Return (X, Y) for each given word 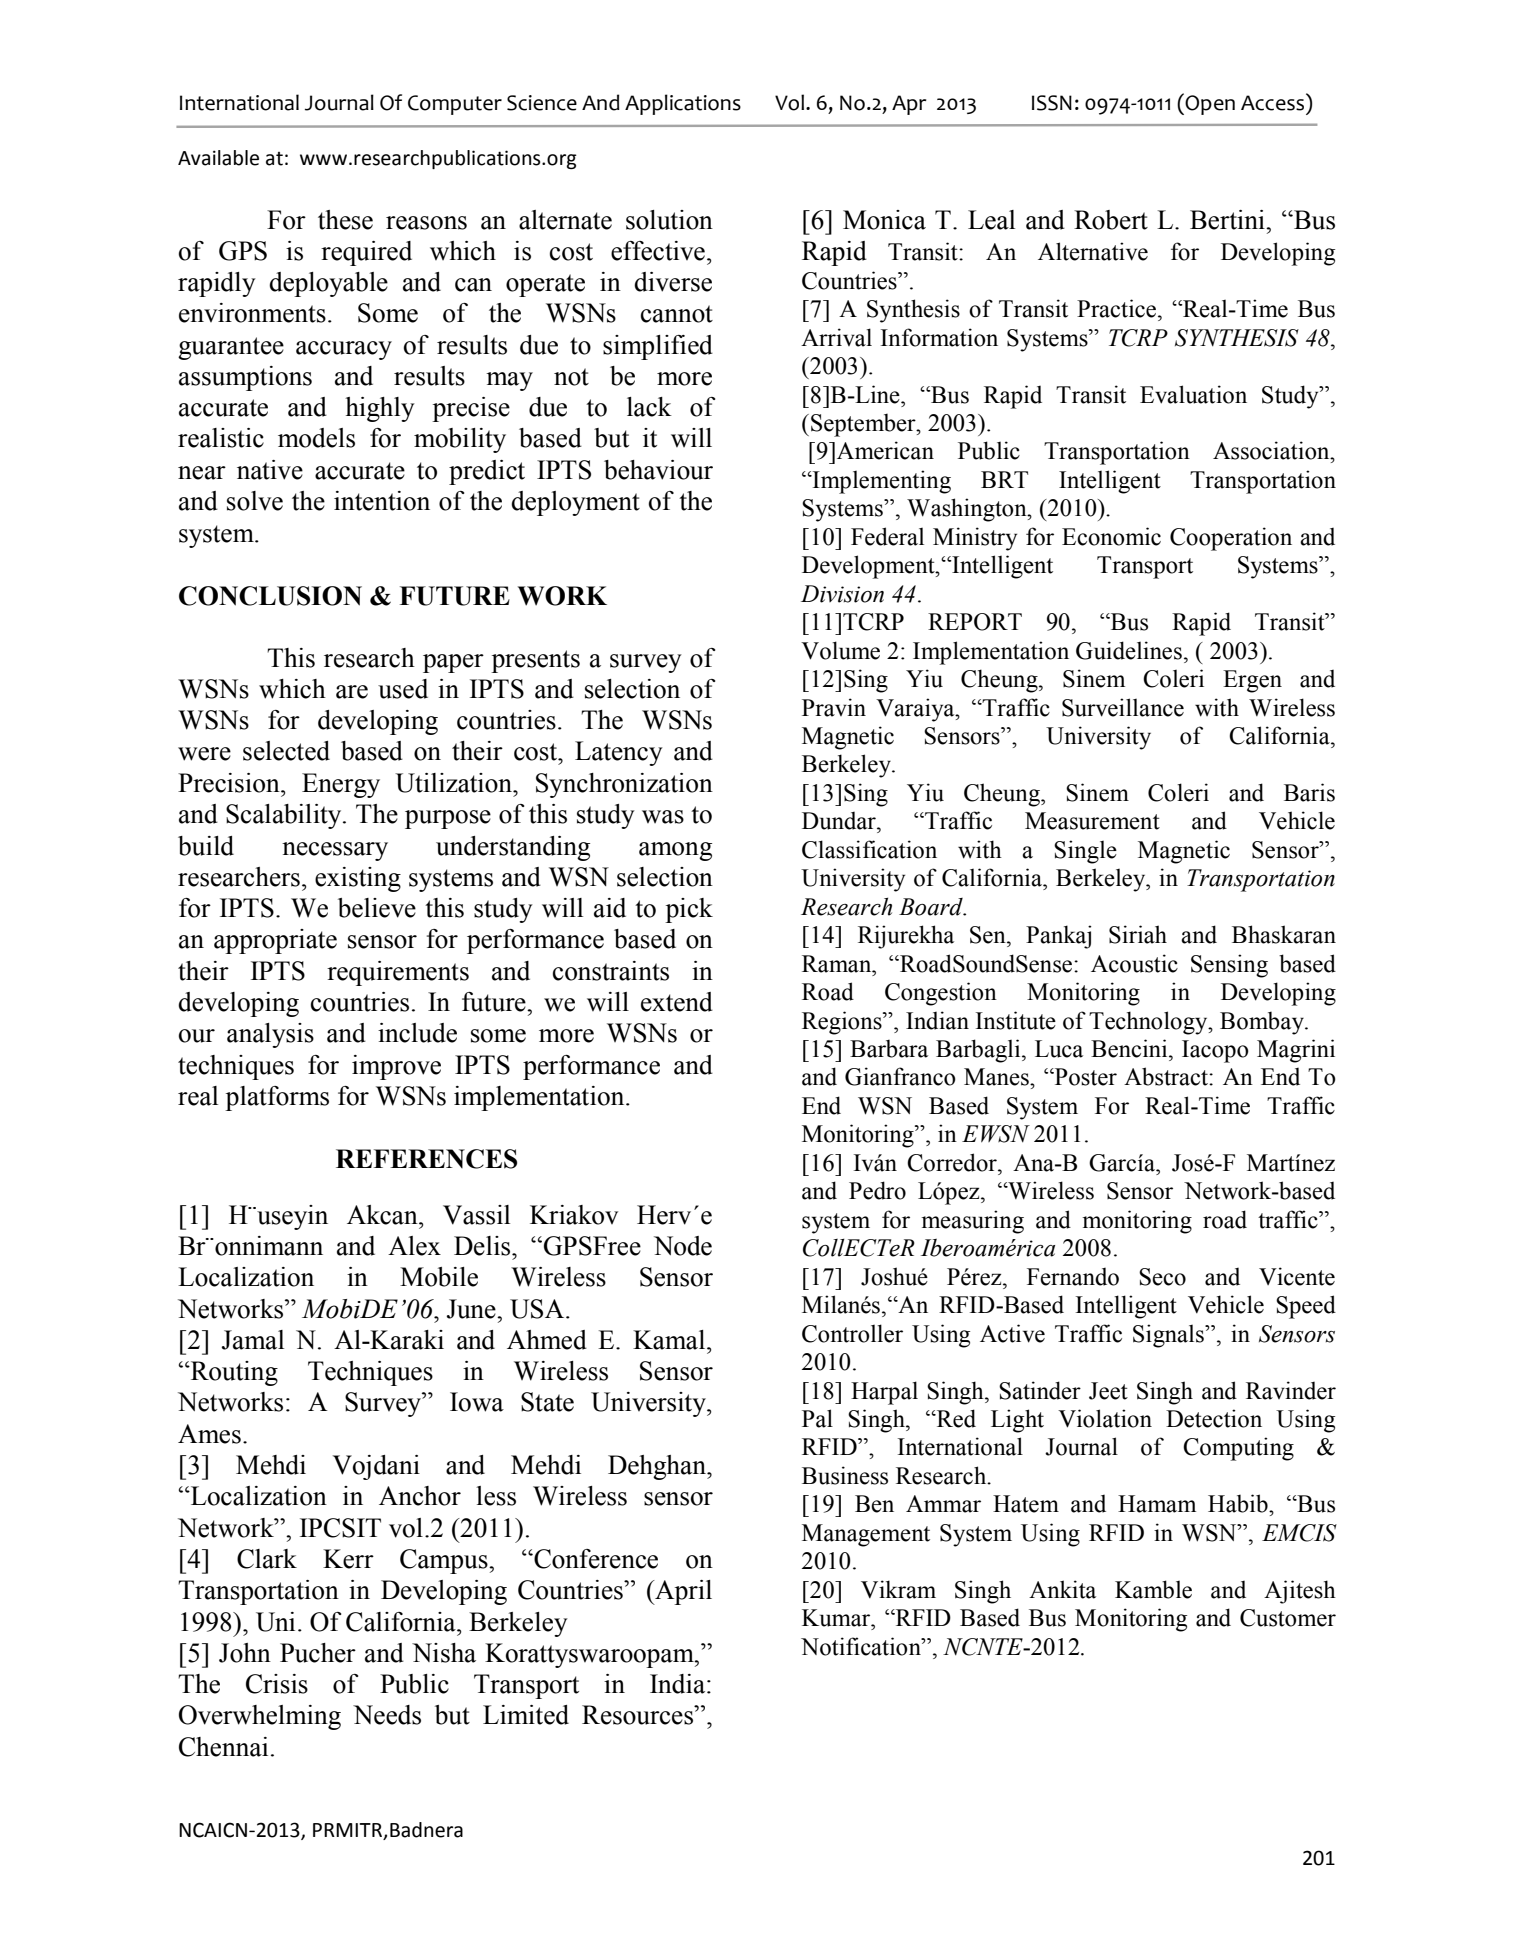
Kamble (1153, 1589)
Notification (862, 1646)
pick (689, 910)
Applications (683, 104)
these (345, 220)
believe (377, 908)
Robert (1111, 220)
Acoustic (1134, 963)
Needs (387, 1715)
